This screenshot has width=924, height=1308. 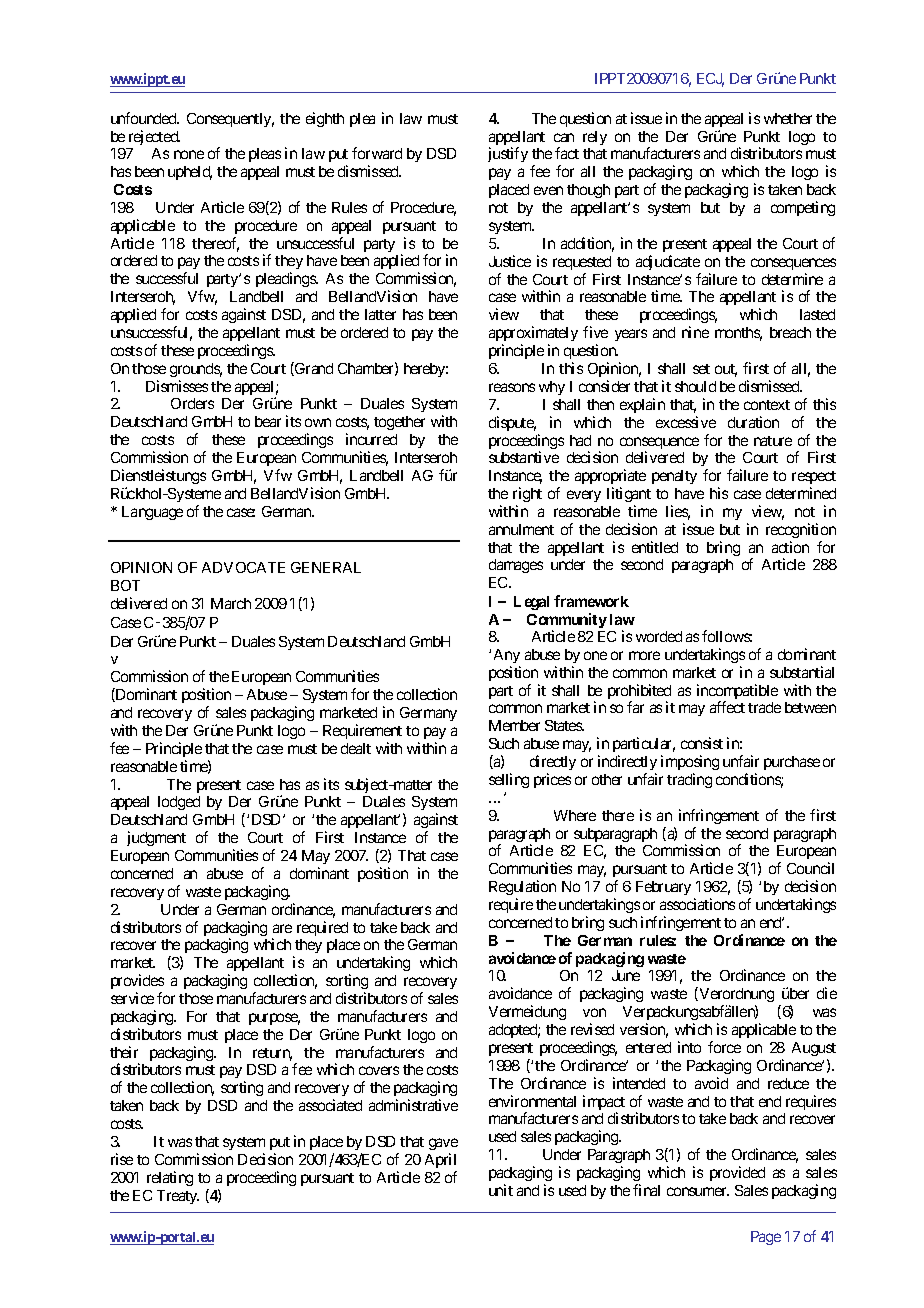 What do you see at coordinates (514, 725) in the screenshot?
I see `Member` at bounding box center [514, 725].
